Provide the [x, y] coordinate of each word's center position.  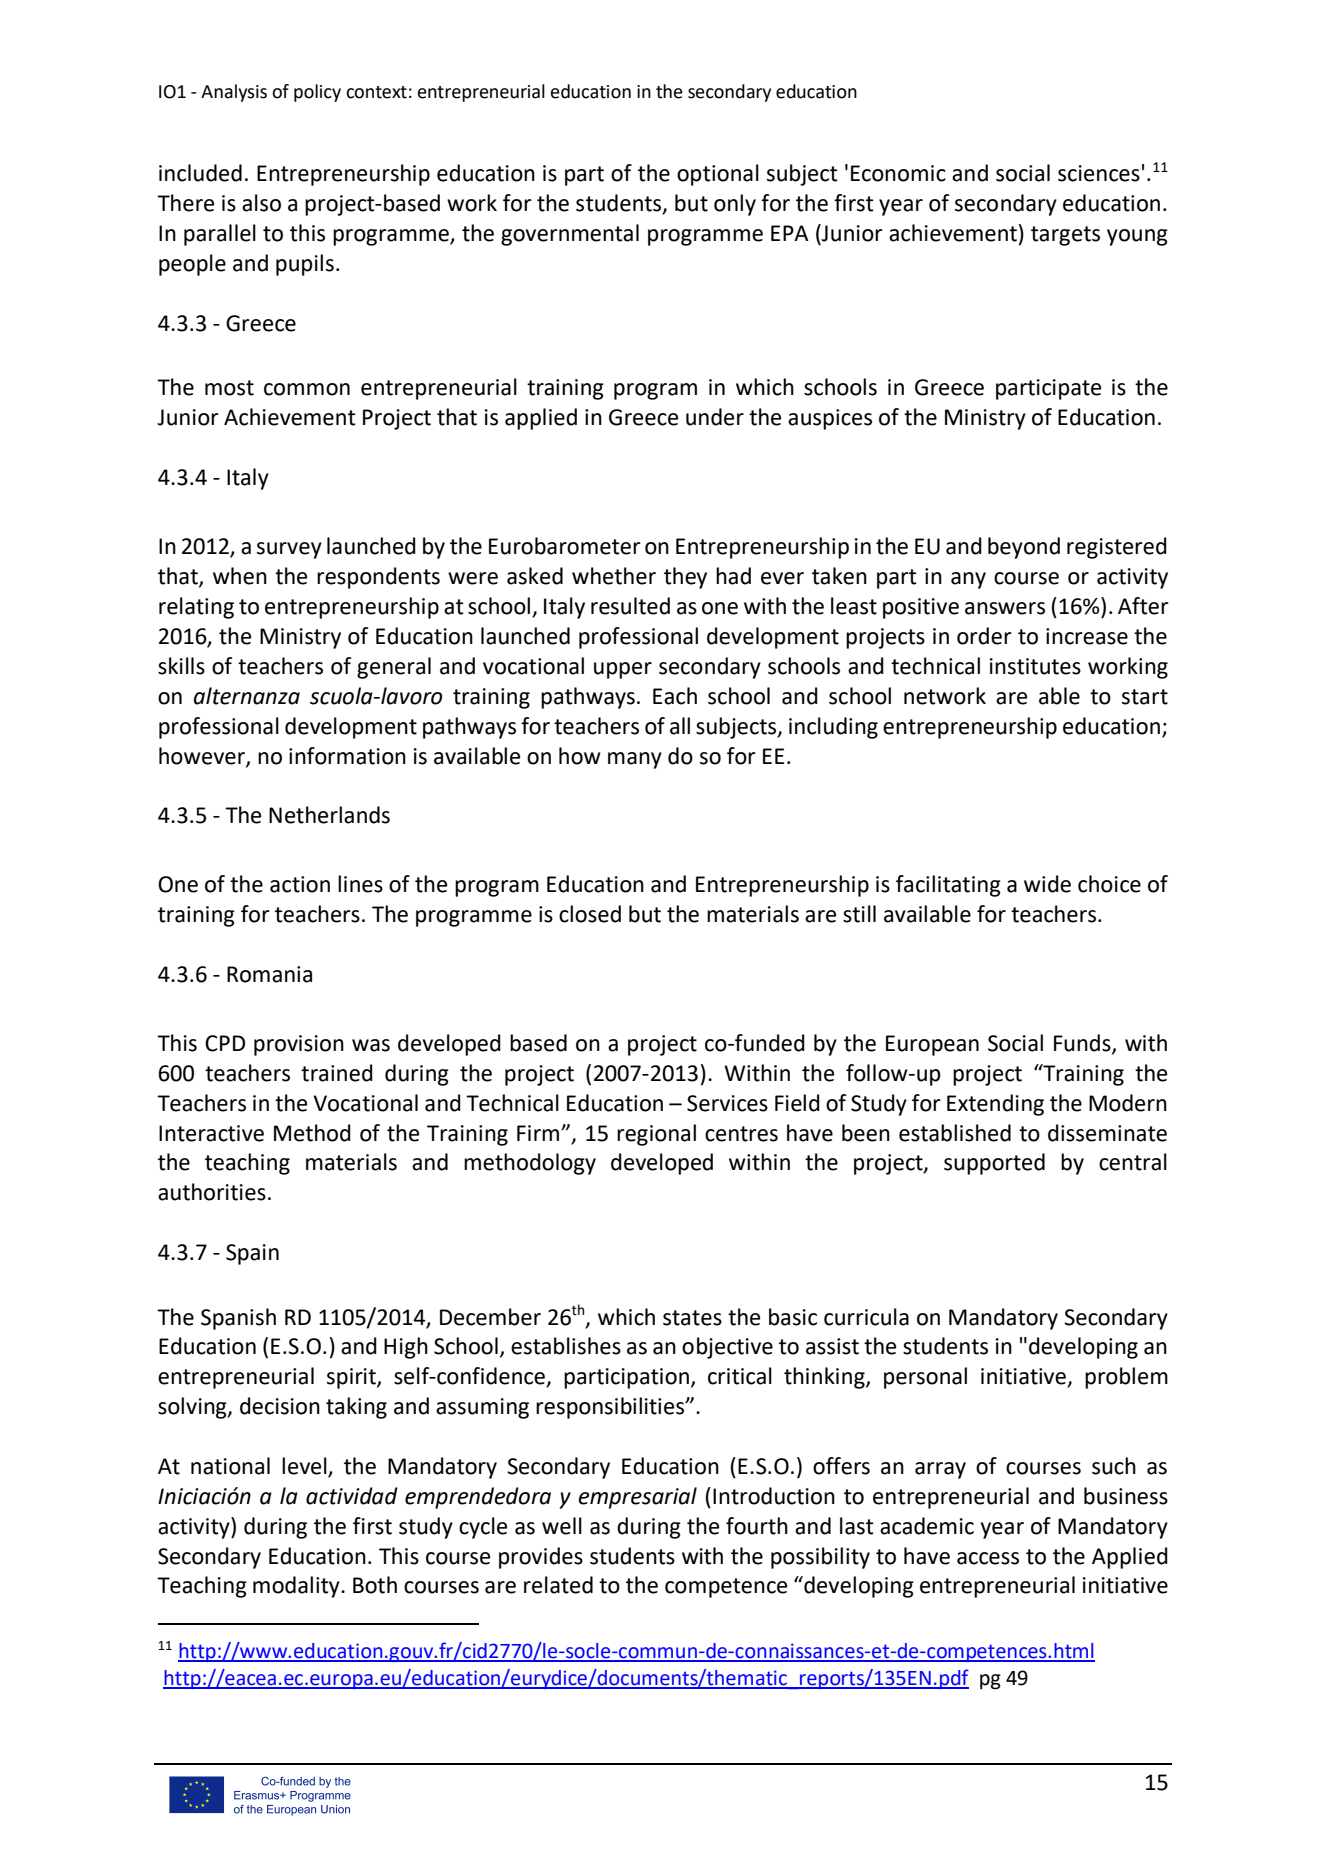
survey [289, 550]
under [715, 417]
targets [1065, 236]
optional [718, 175]
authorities [212, 1192]
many [635, 760]
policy [317, 93]
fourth [757, 1526]
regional [656, 1135]
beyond [1024, 548]
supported [994, 1164]
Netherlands [329, 815]
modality [297, 1587]
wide [1047, 884]
